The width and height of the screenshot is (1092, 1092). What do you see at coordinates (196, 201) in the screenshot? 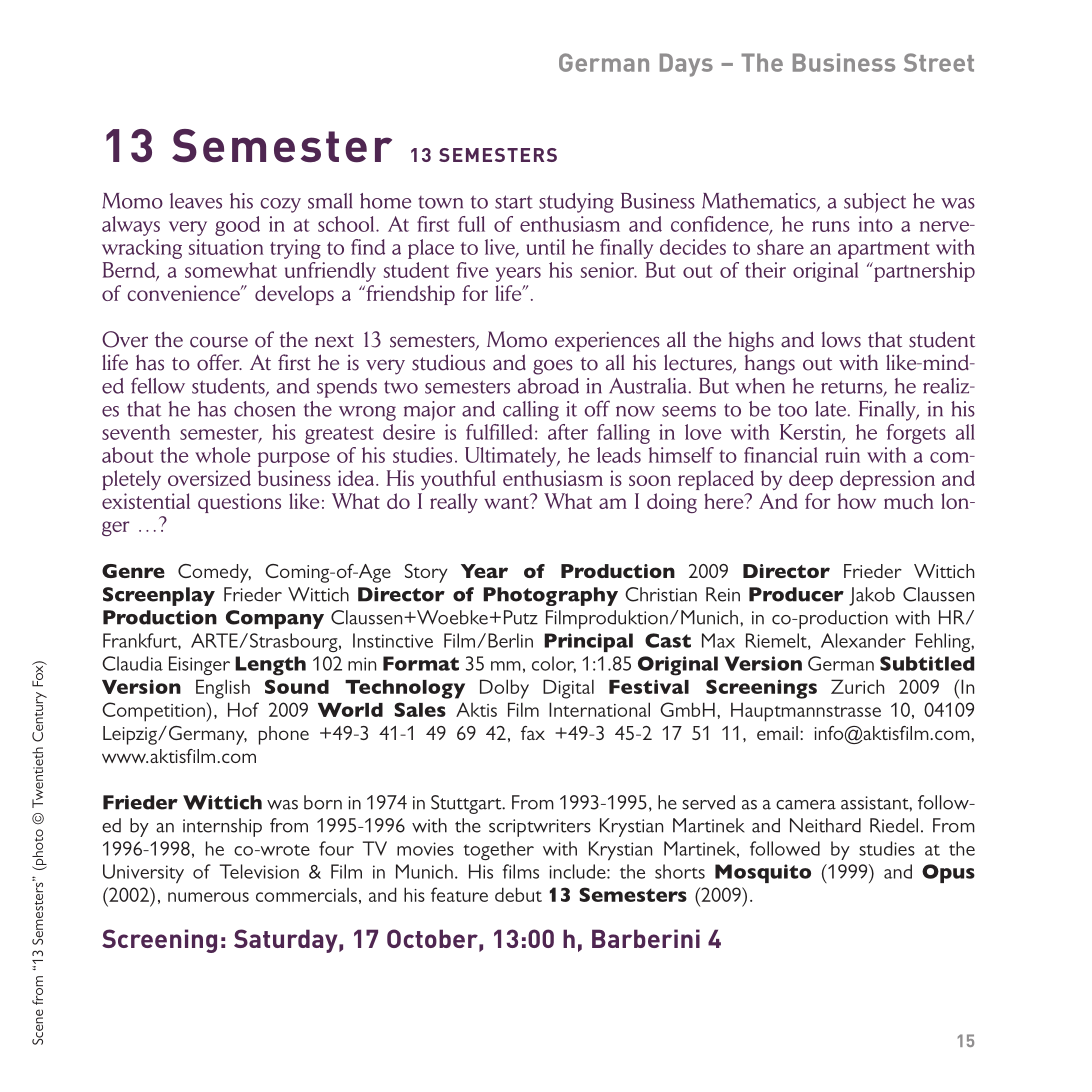
I see `leaves` at bounding box center [196, 201].
